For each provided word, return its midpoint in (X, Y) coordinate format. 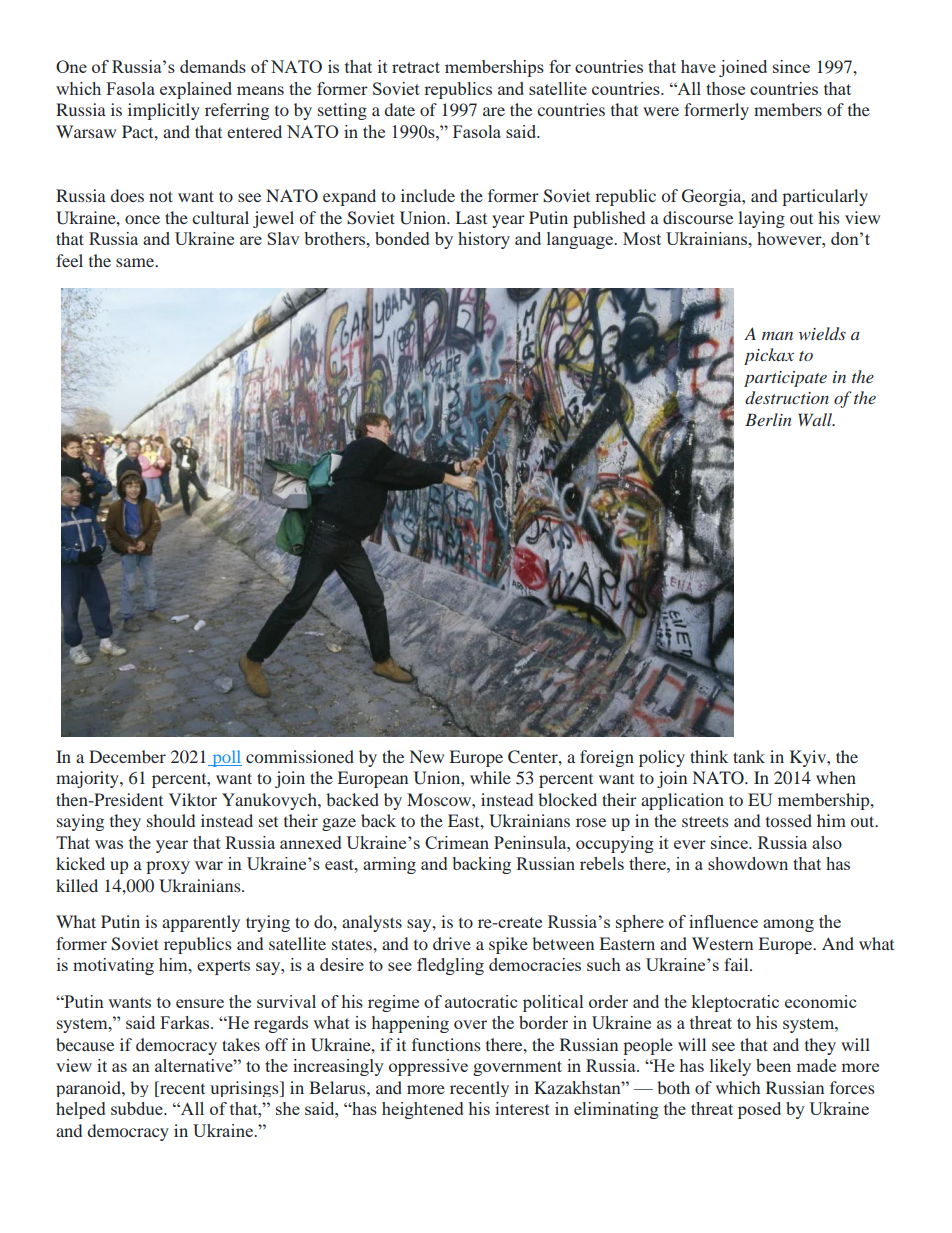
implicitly (164, 111)
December (127, 756)
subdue (138, 1108)
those (725, 88)
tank (749, 756)
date (399, 109)
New (427, 756)
